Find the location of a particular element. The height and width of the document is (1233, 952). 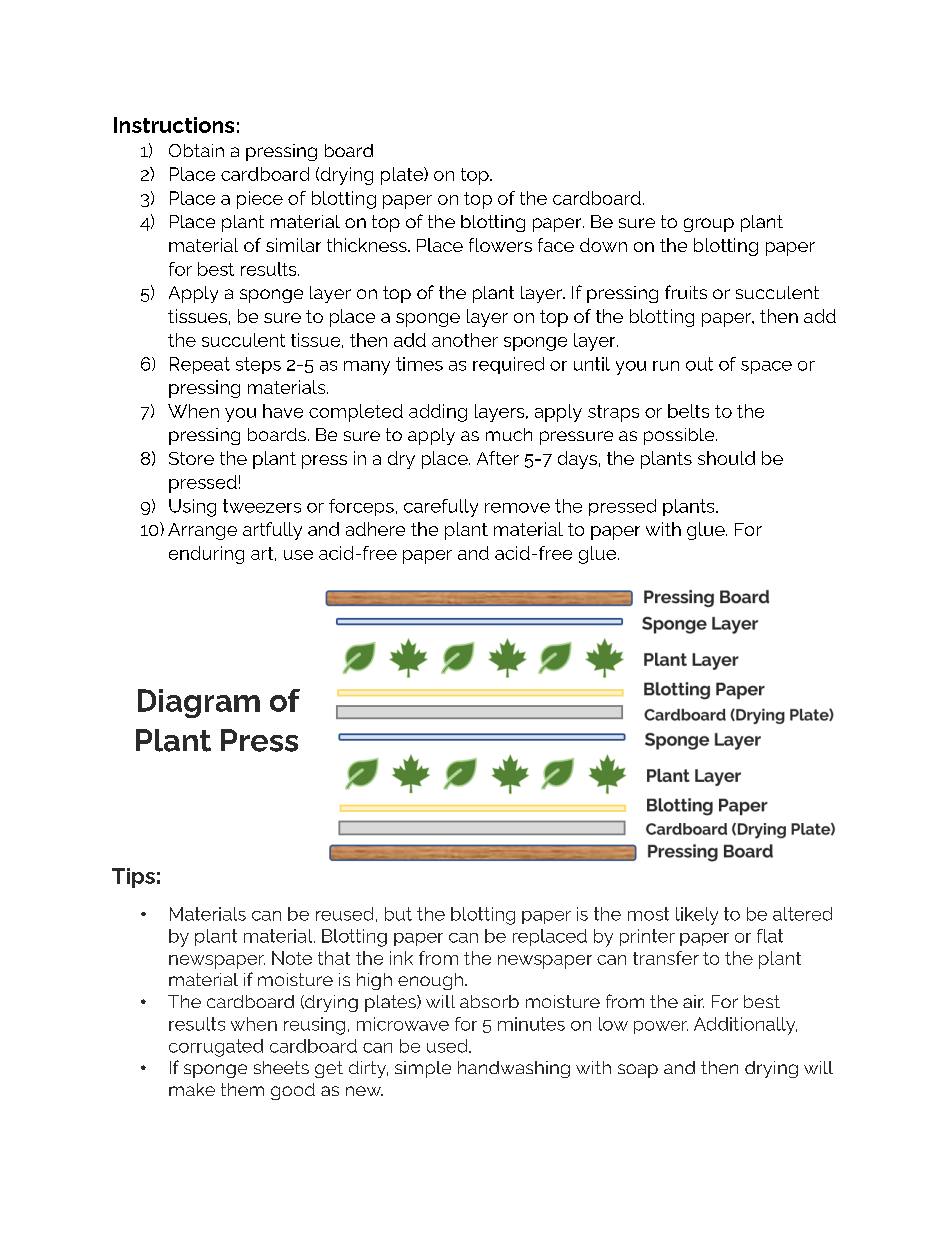

flowers is located at coordinates (500, 245).
